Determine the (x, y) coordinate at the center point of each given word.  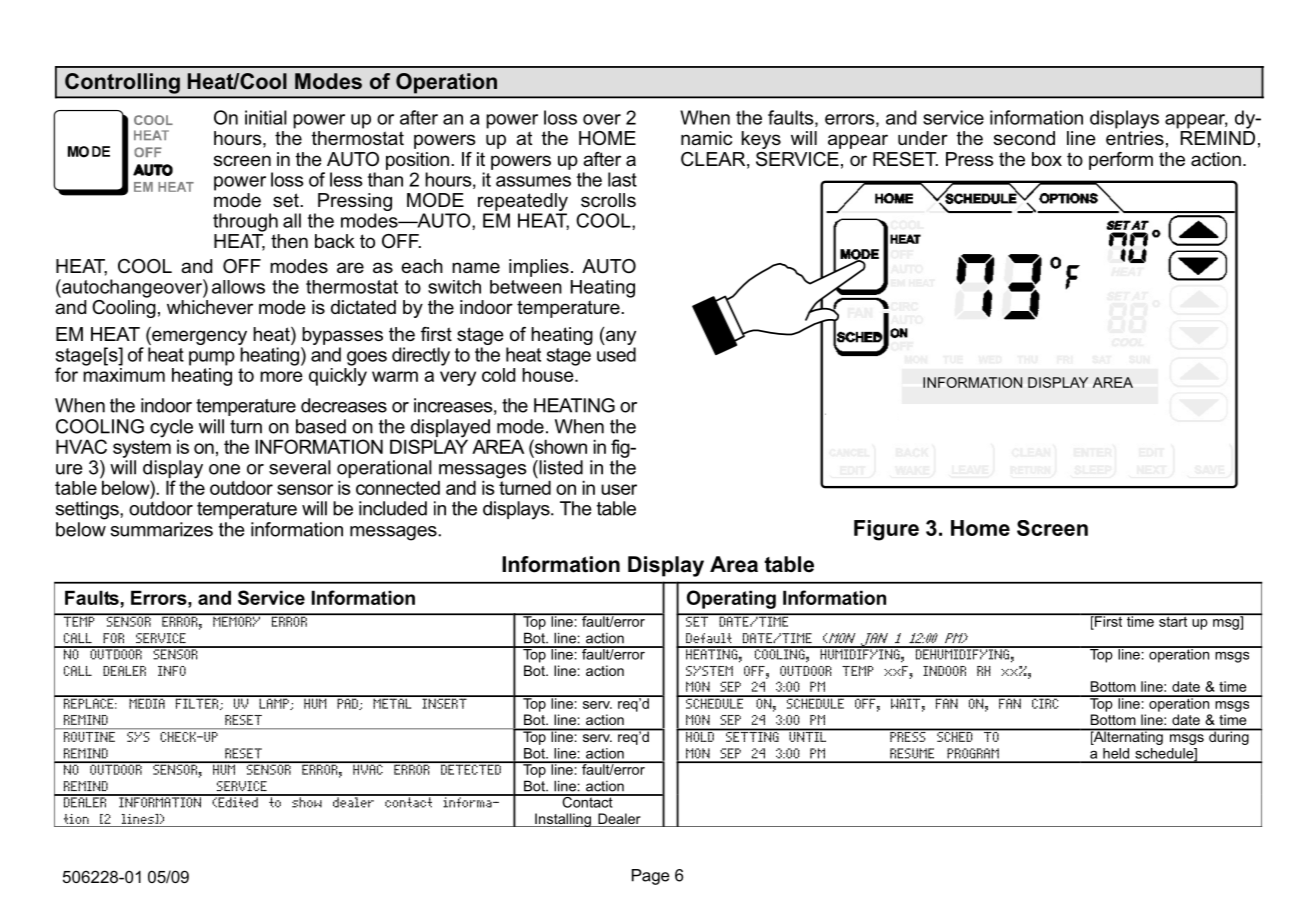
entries (1135, 138)
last (622, 179)
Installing (563, 820)
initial (266, 117)
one (224, 469)
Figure (886, 530)
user (619, 489)
